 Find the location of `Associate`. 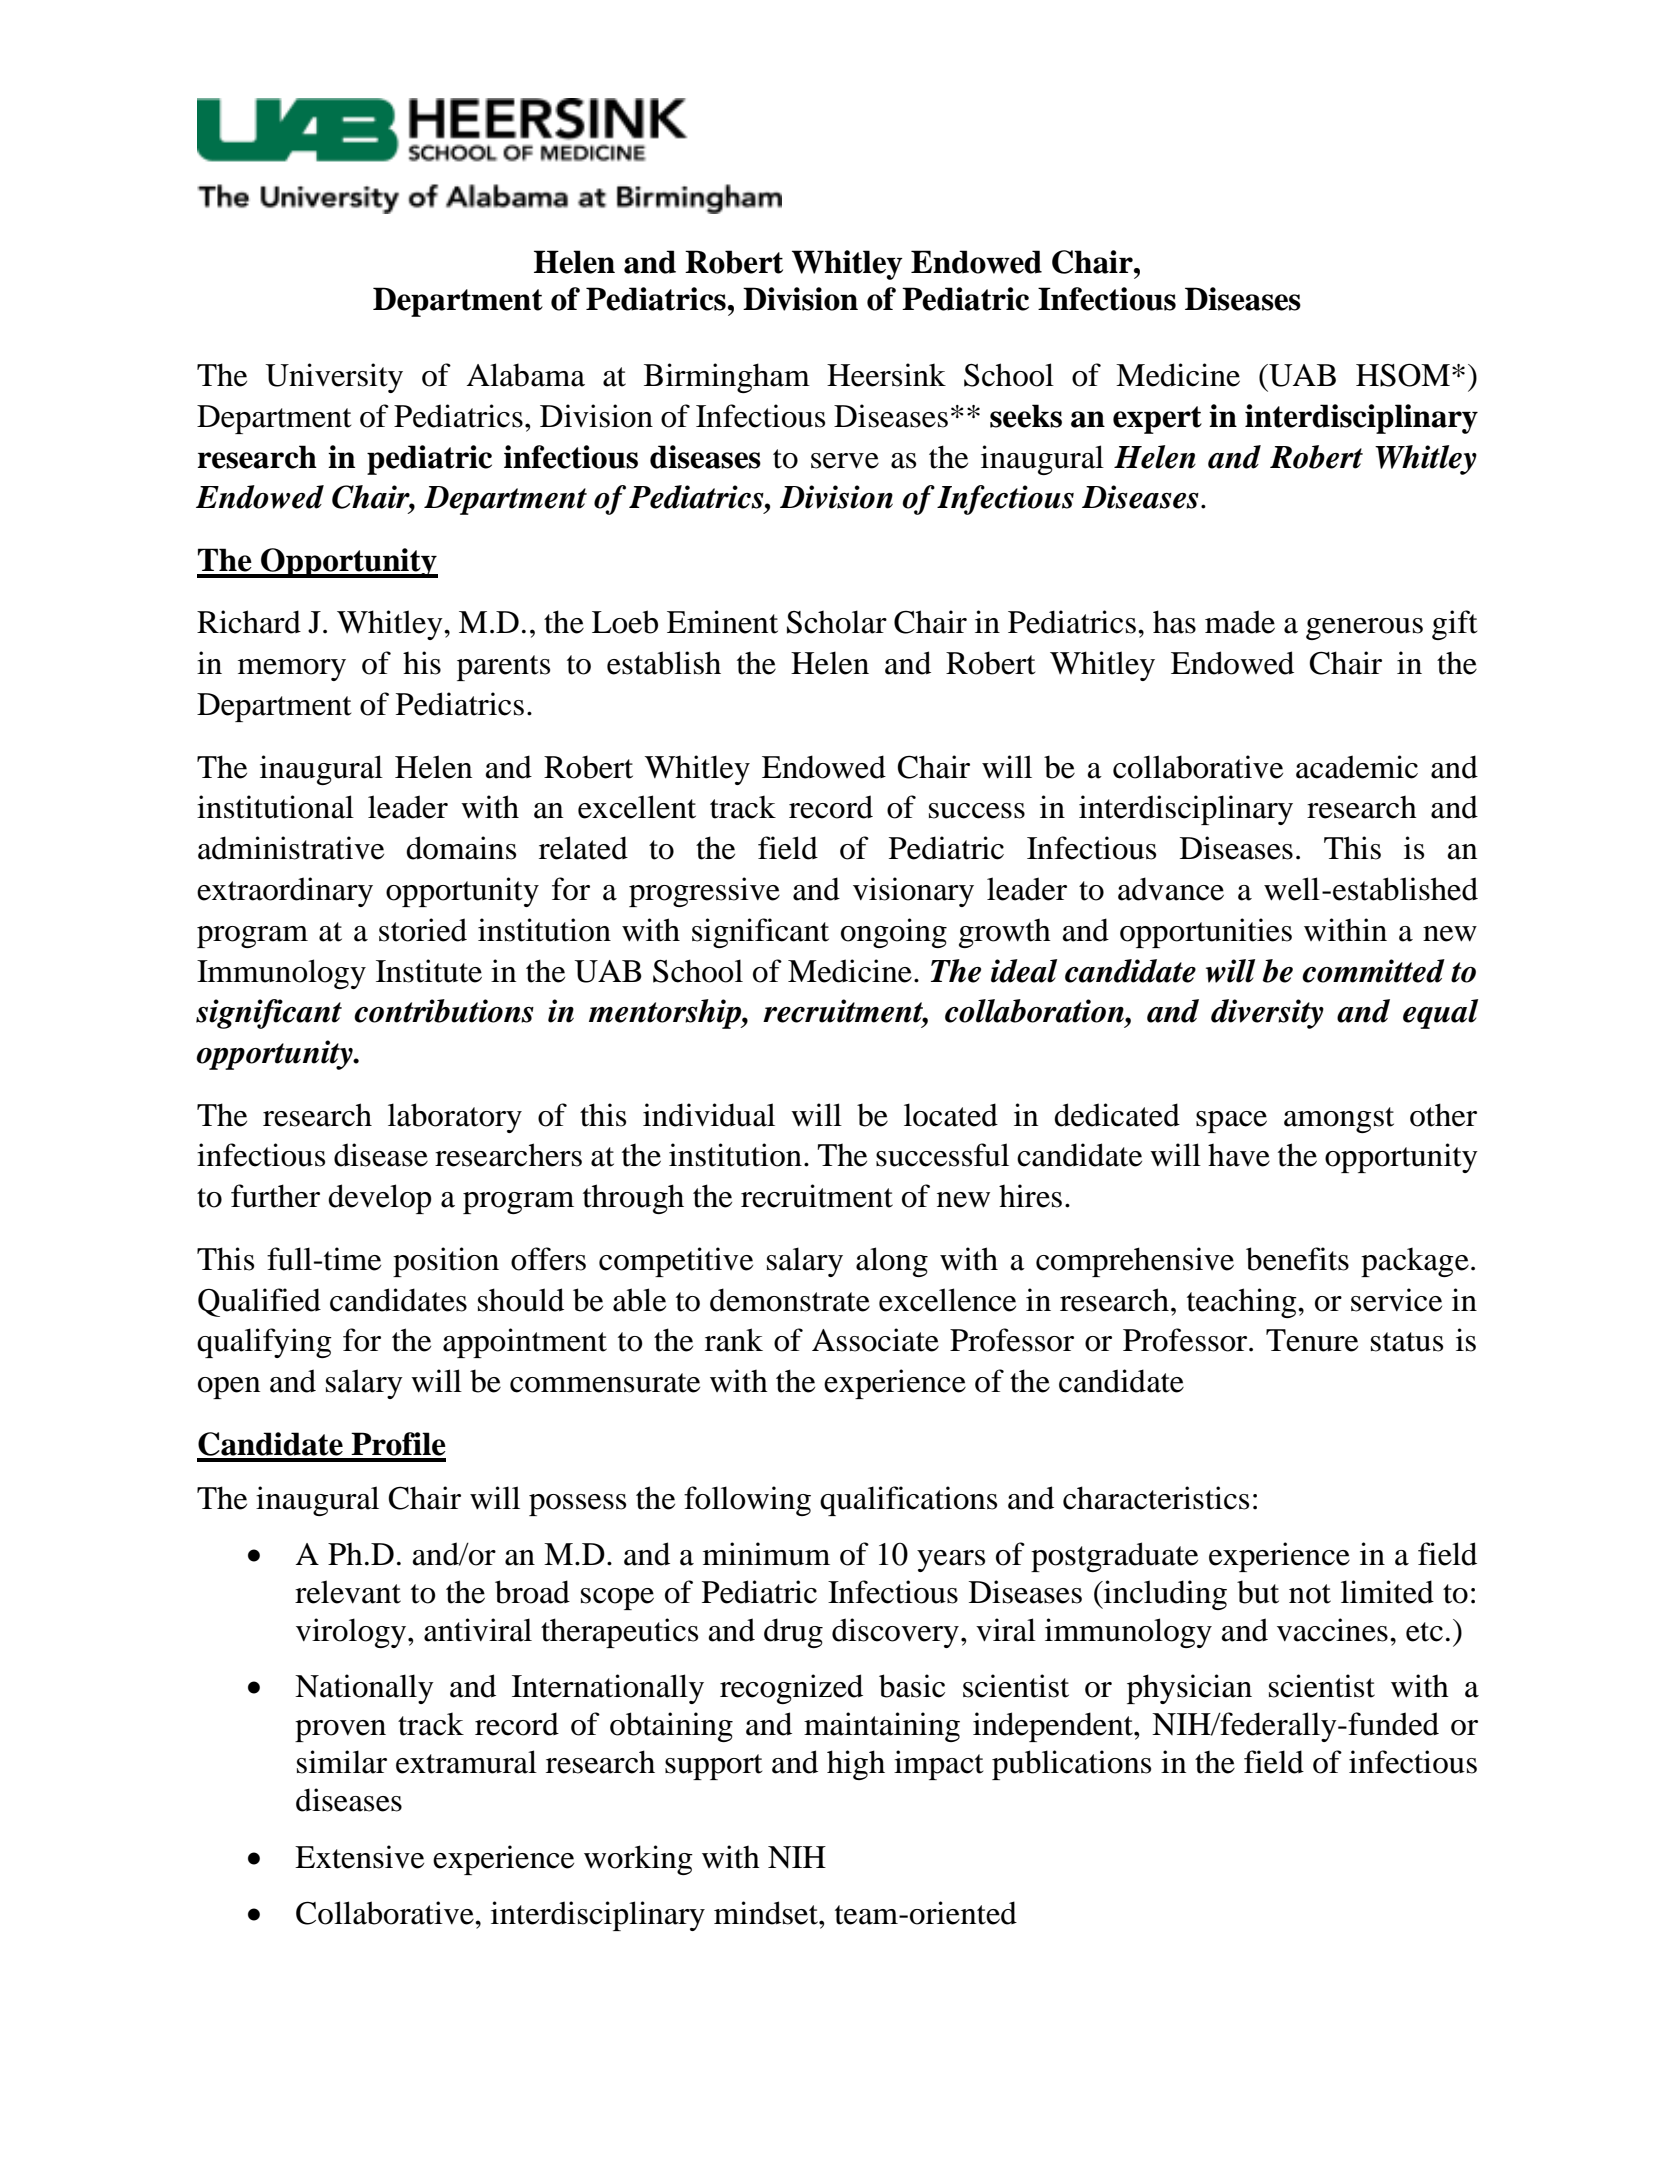

Associate is located at coordinates (875, 1340).
